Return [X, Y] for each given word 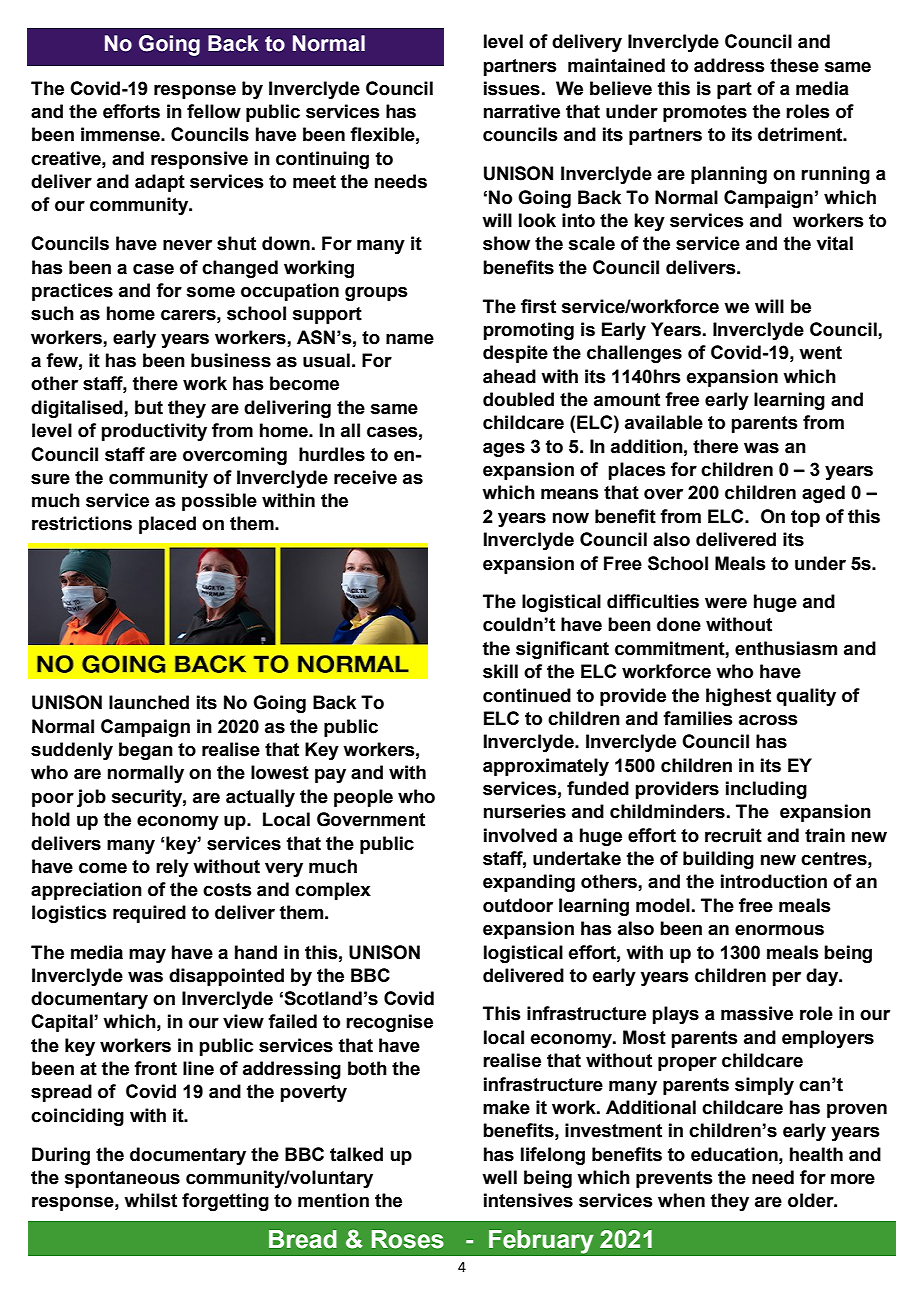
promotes [705, 113]
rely [172, 868]
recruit [733, 835]
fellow [214, 111]
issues [512, 88]
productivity [154, 432]
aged [823, 494]
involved [520, 835]
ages [504, 450]
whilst [150, 1200]
